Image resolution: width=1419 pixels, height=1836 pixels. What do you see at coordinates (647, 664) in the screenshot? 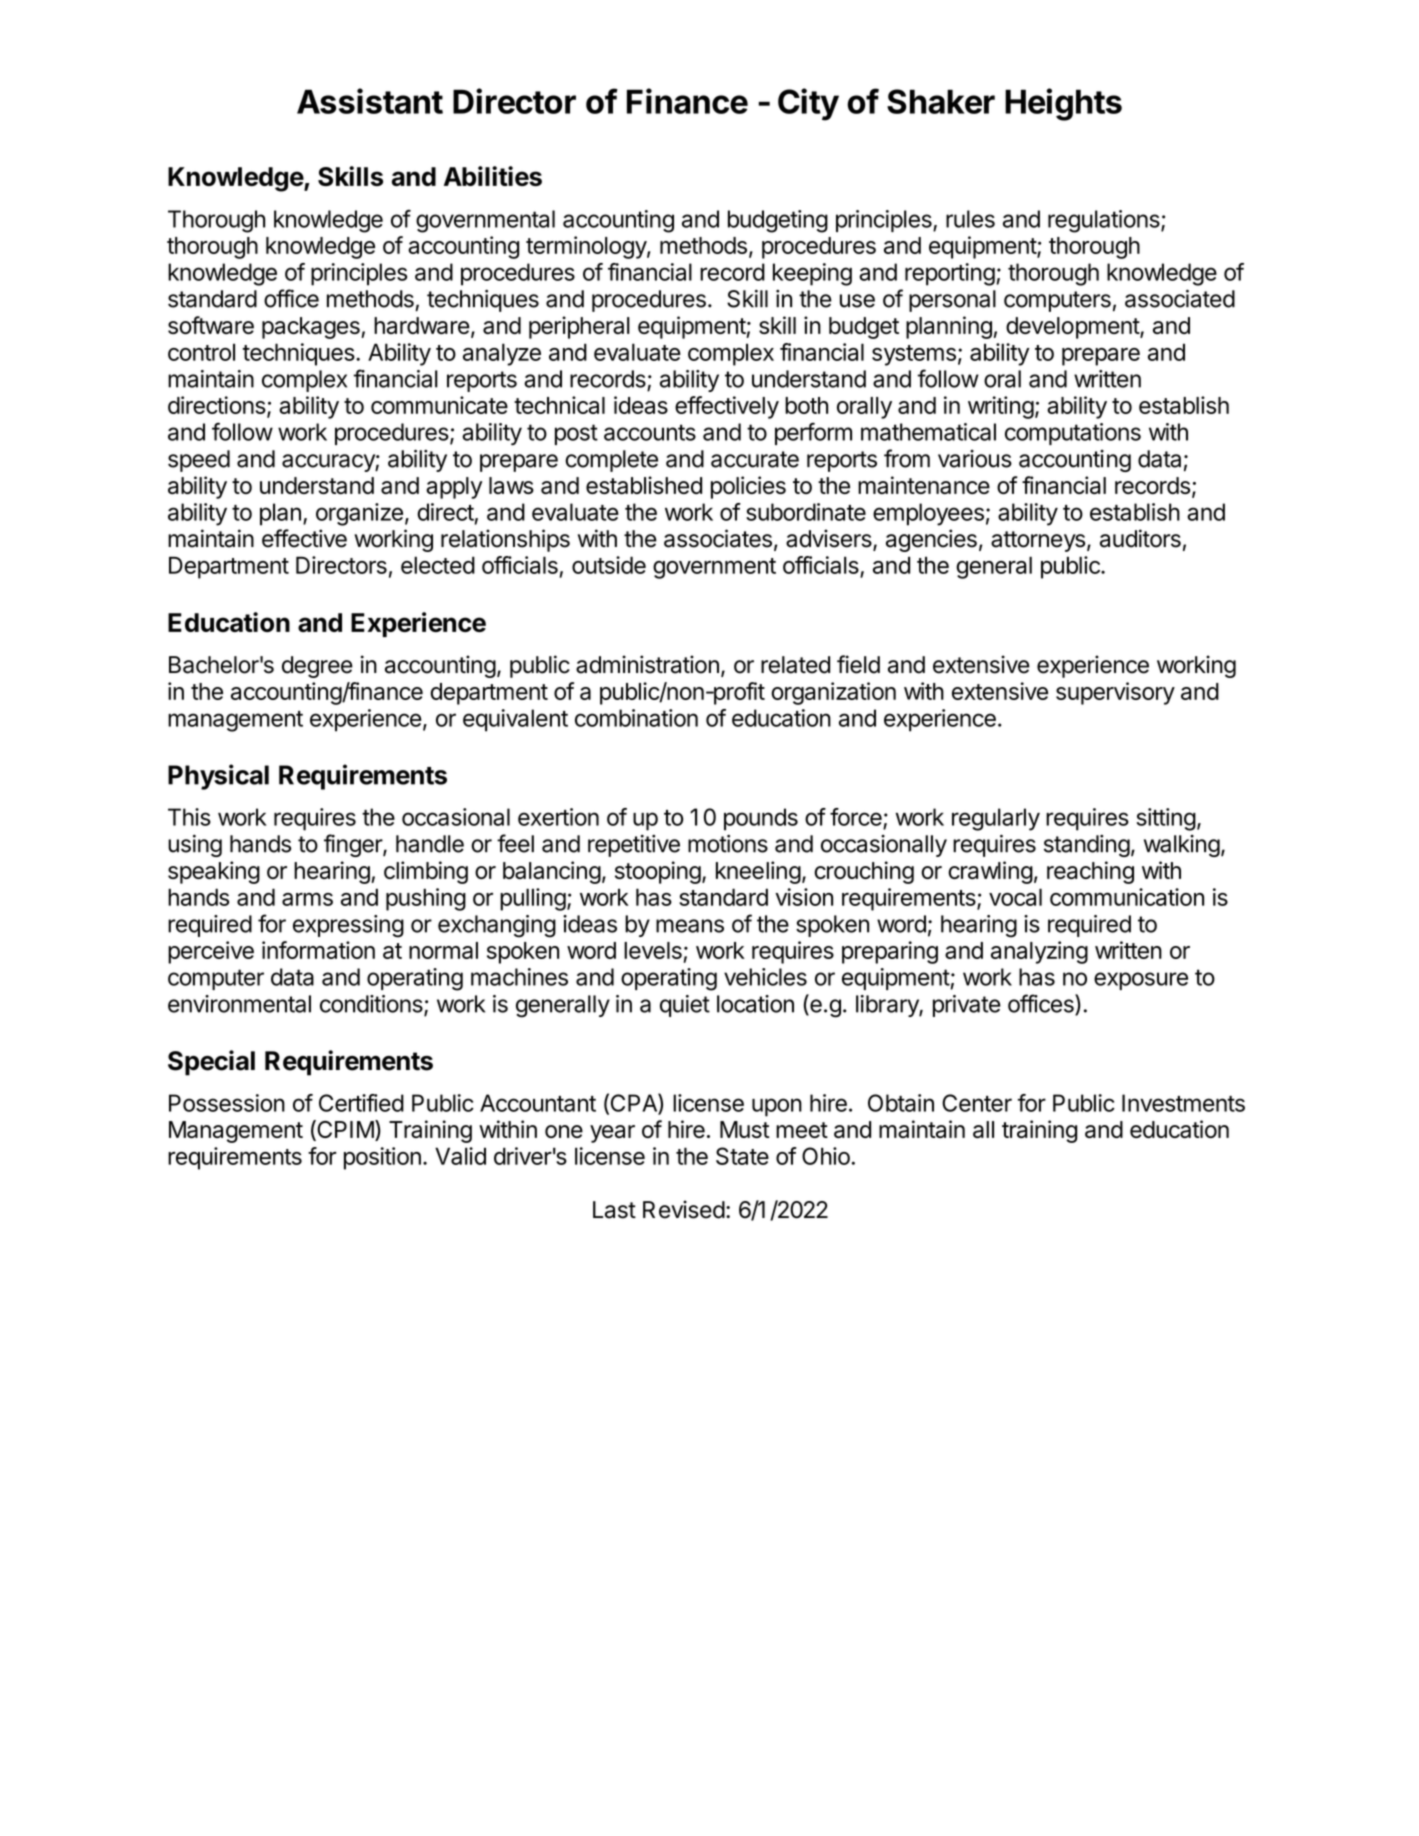
I see `administration` at bounding box center [647, 664].
